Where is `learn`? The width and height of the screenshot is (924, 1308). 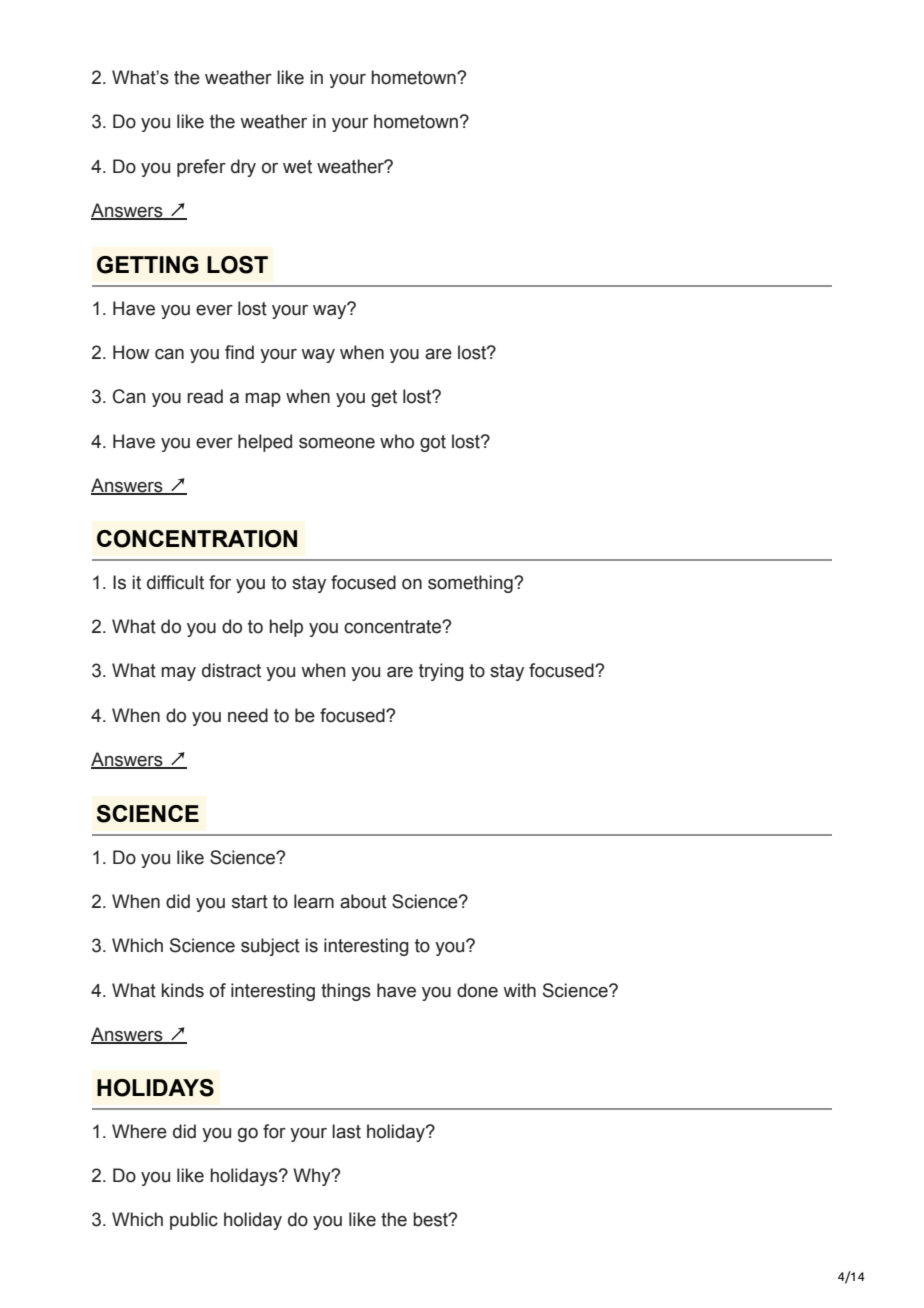
learn is located at coordinates (314, 901).
